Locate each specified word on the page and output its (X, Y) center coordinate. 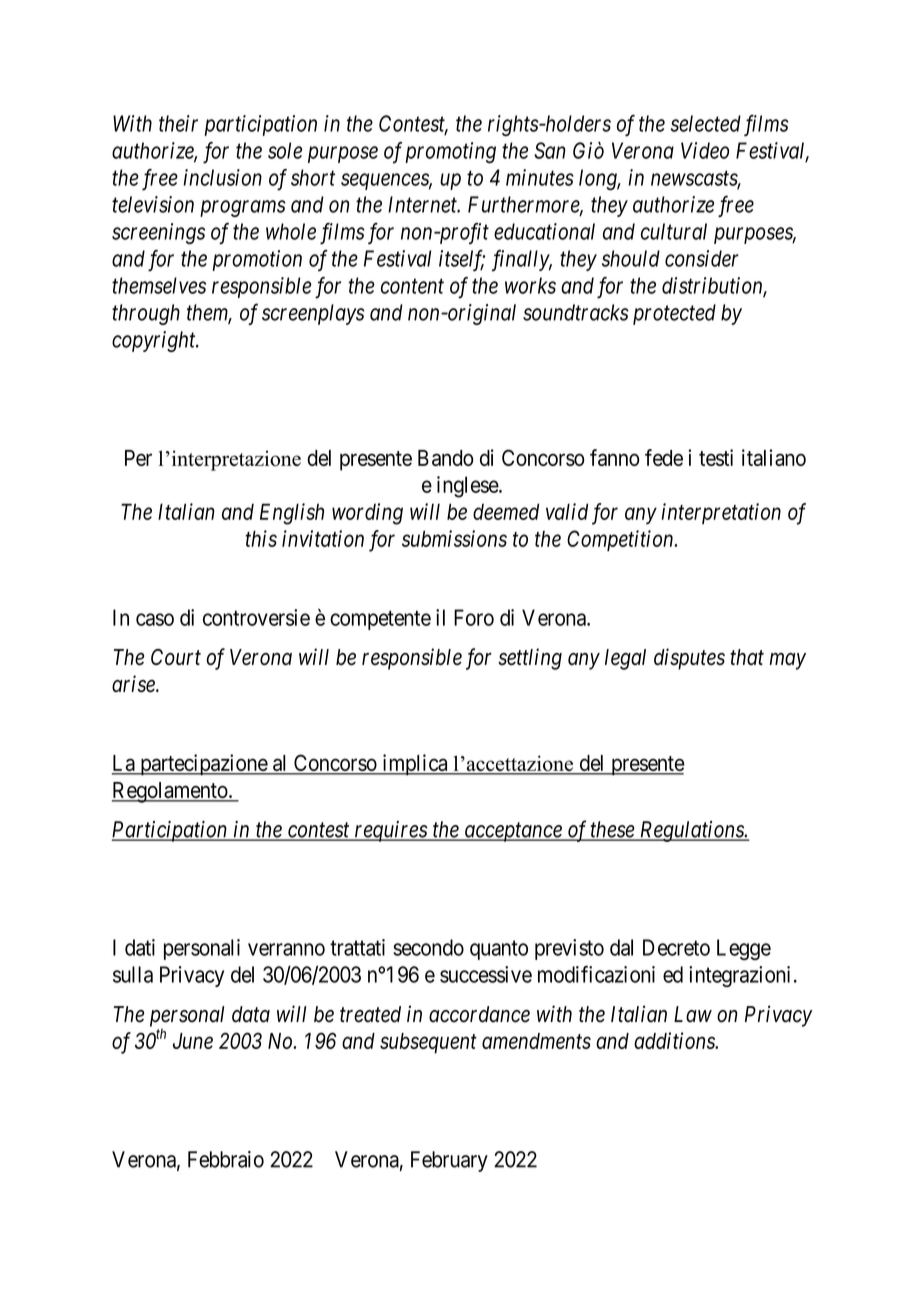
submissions (454, 538)
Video (705, 150)
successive (486, 974)
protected (674, 314)
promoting (450, 153)
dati (140, 947)
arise (134, 683)
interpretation (721, 513)
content (412, 286)
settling (530, 659)
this (261, 538)
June (193, 1041)
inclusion (222, 177)
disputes (689, 659)
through (146, 314)
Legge (744, 949)
